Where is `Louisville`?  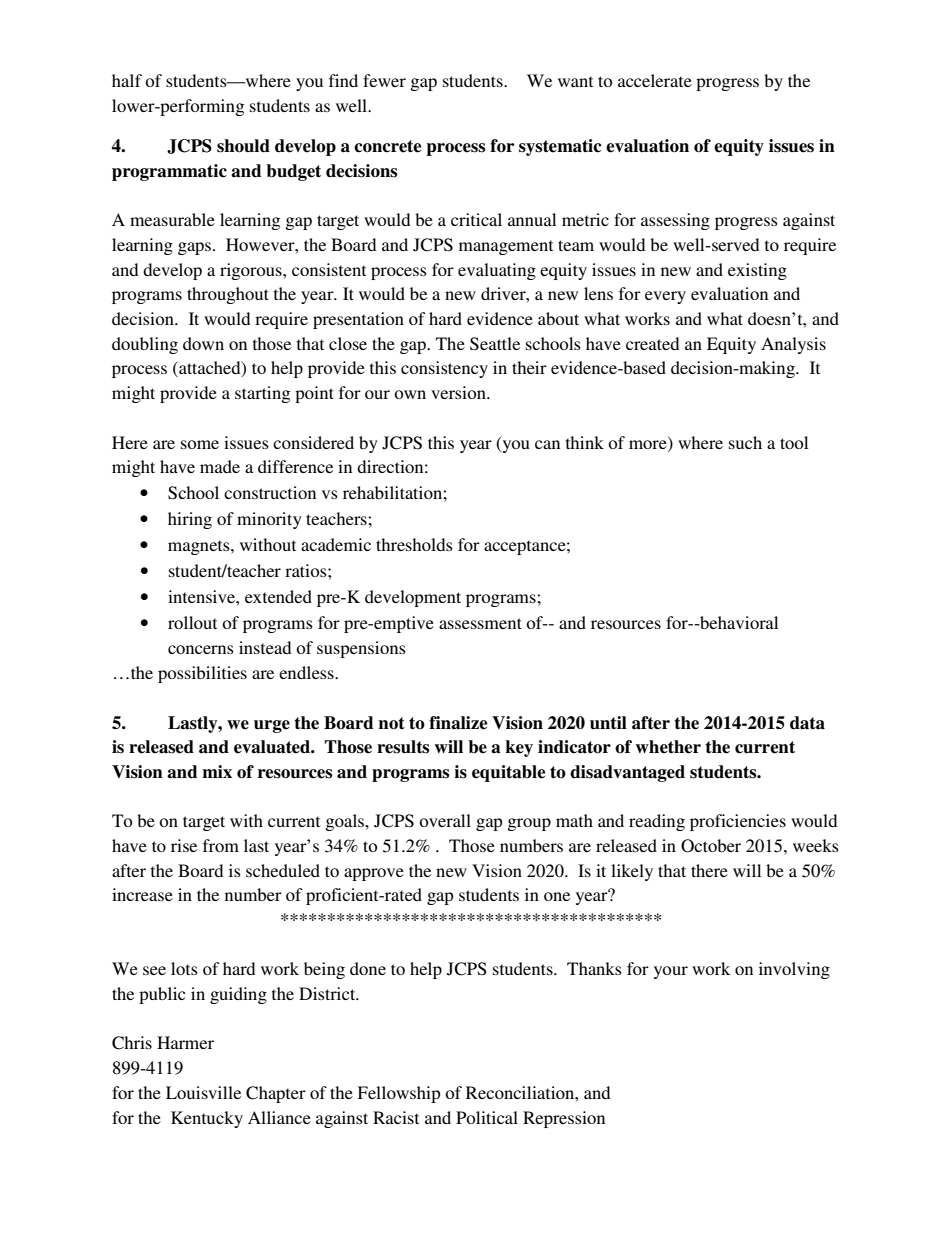
Louisville is located at coordinates (203, 1092).
